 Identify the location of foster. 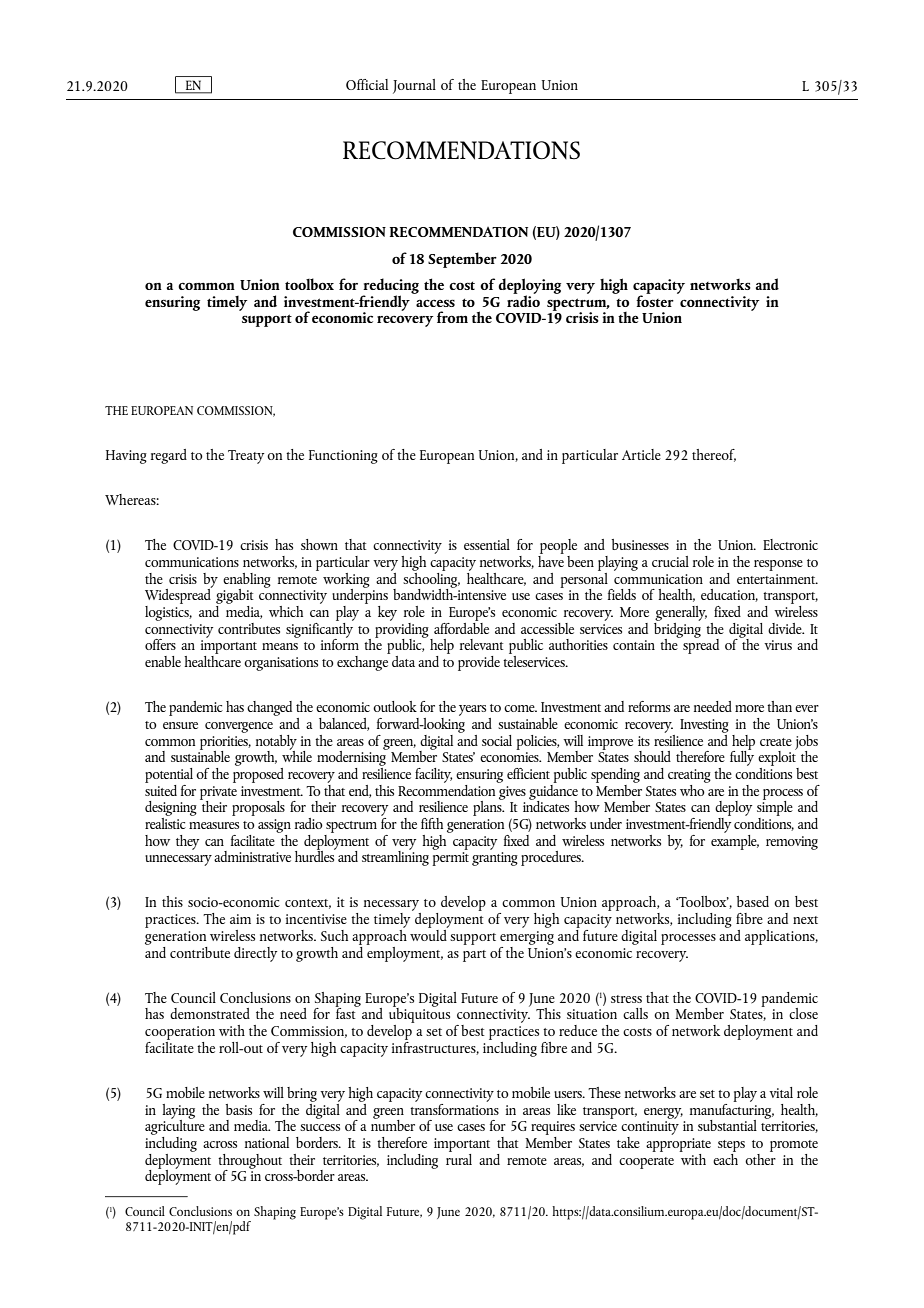
(655, 300).
